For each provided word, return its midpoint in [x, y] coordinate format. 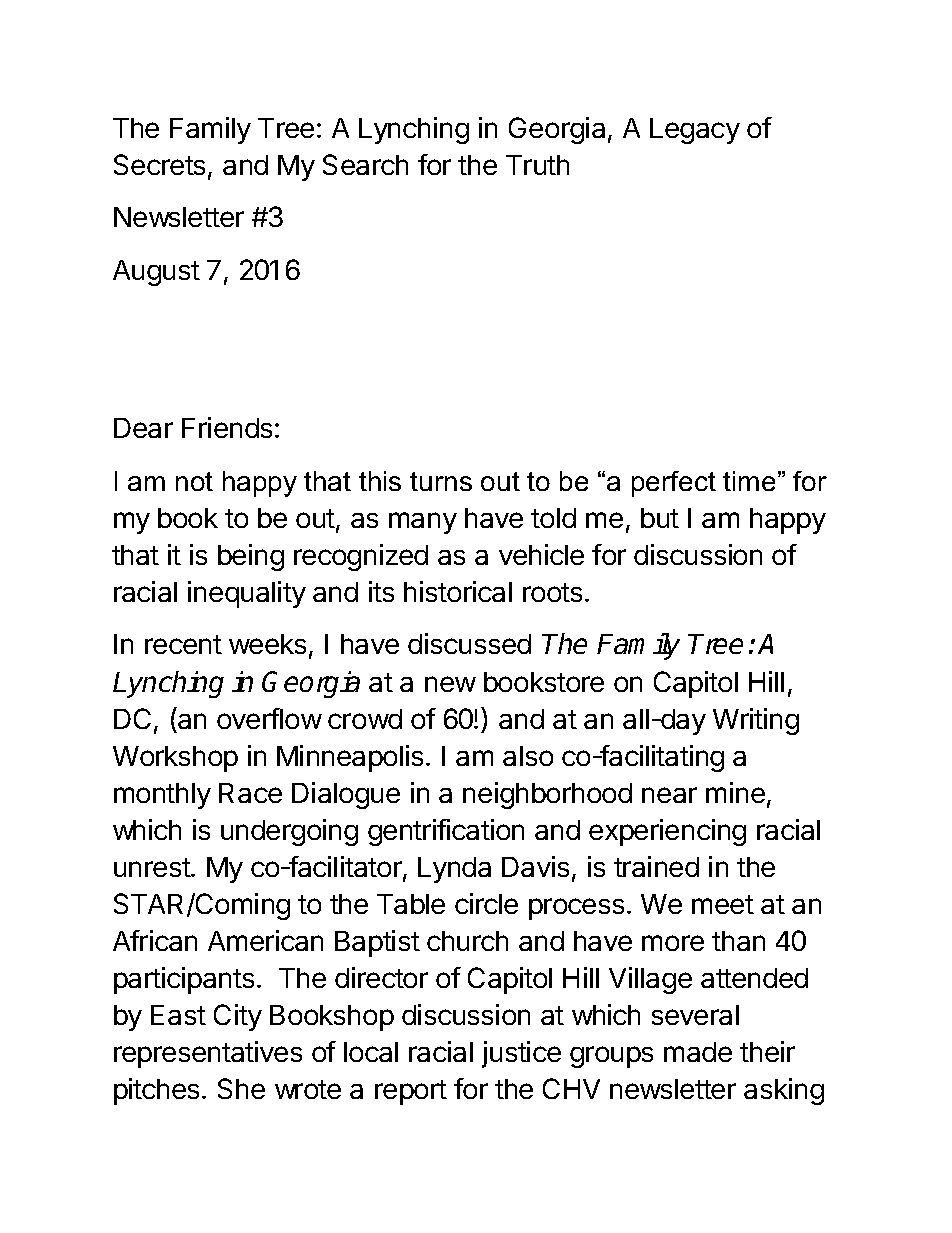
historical [458, 591]
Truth [537, 165]
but [660, 518]
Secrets [159, 164]
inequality [247, 594]
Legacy [695, 131]
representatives [208, 1054]
